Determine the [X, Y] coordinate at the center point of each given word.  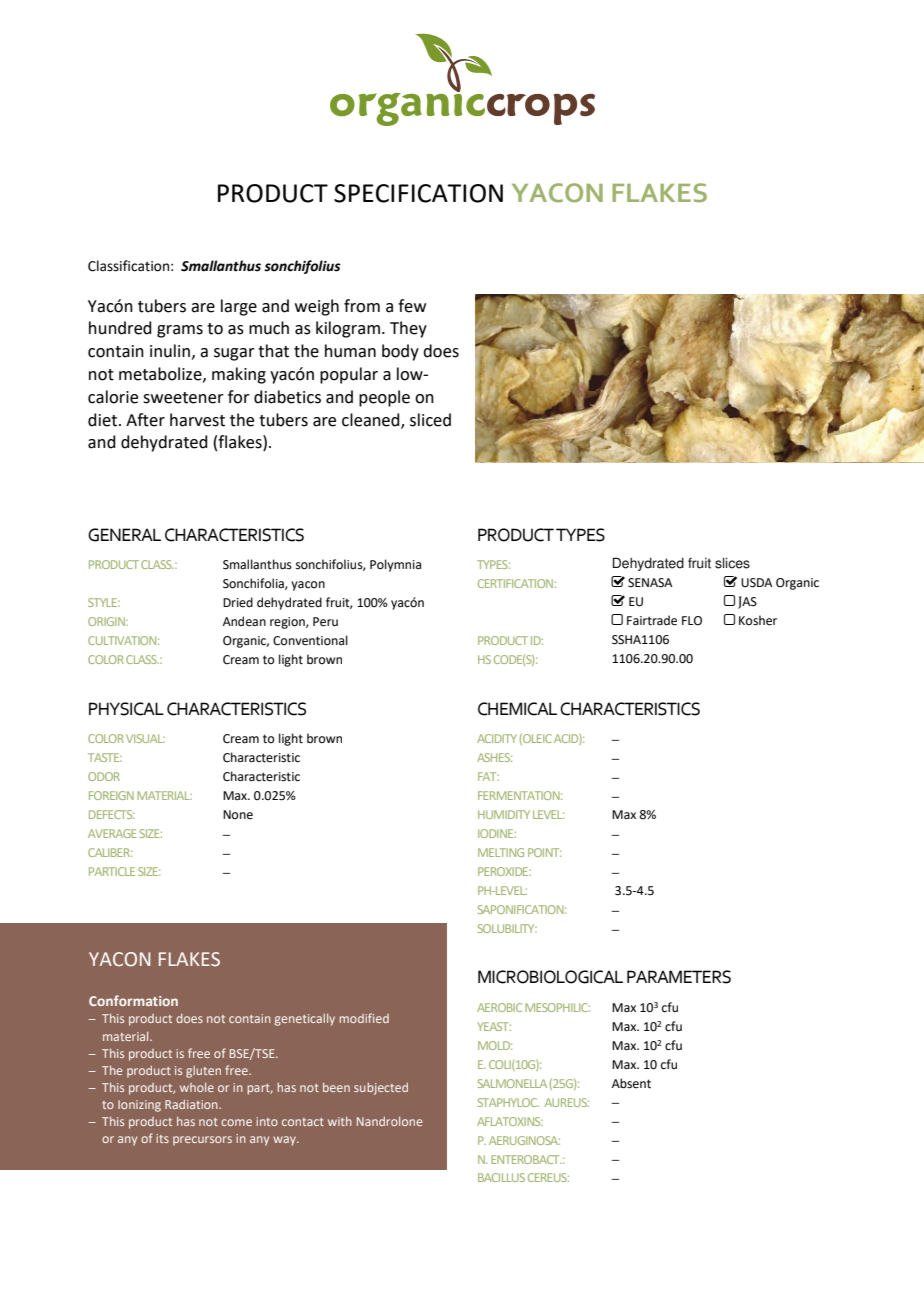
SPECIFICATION [418, 193]
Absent [631, 1083]
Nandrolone [389, 1121]
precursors [202, 1141]
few [412, 306]
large [239, 307]
